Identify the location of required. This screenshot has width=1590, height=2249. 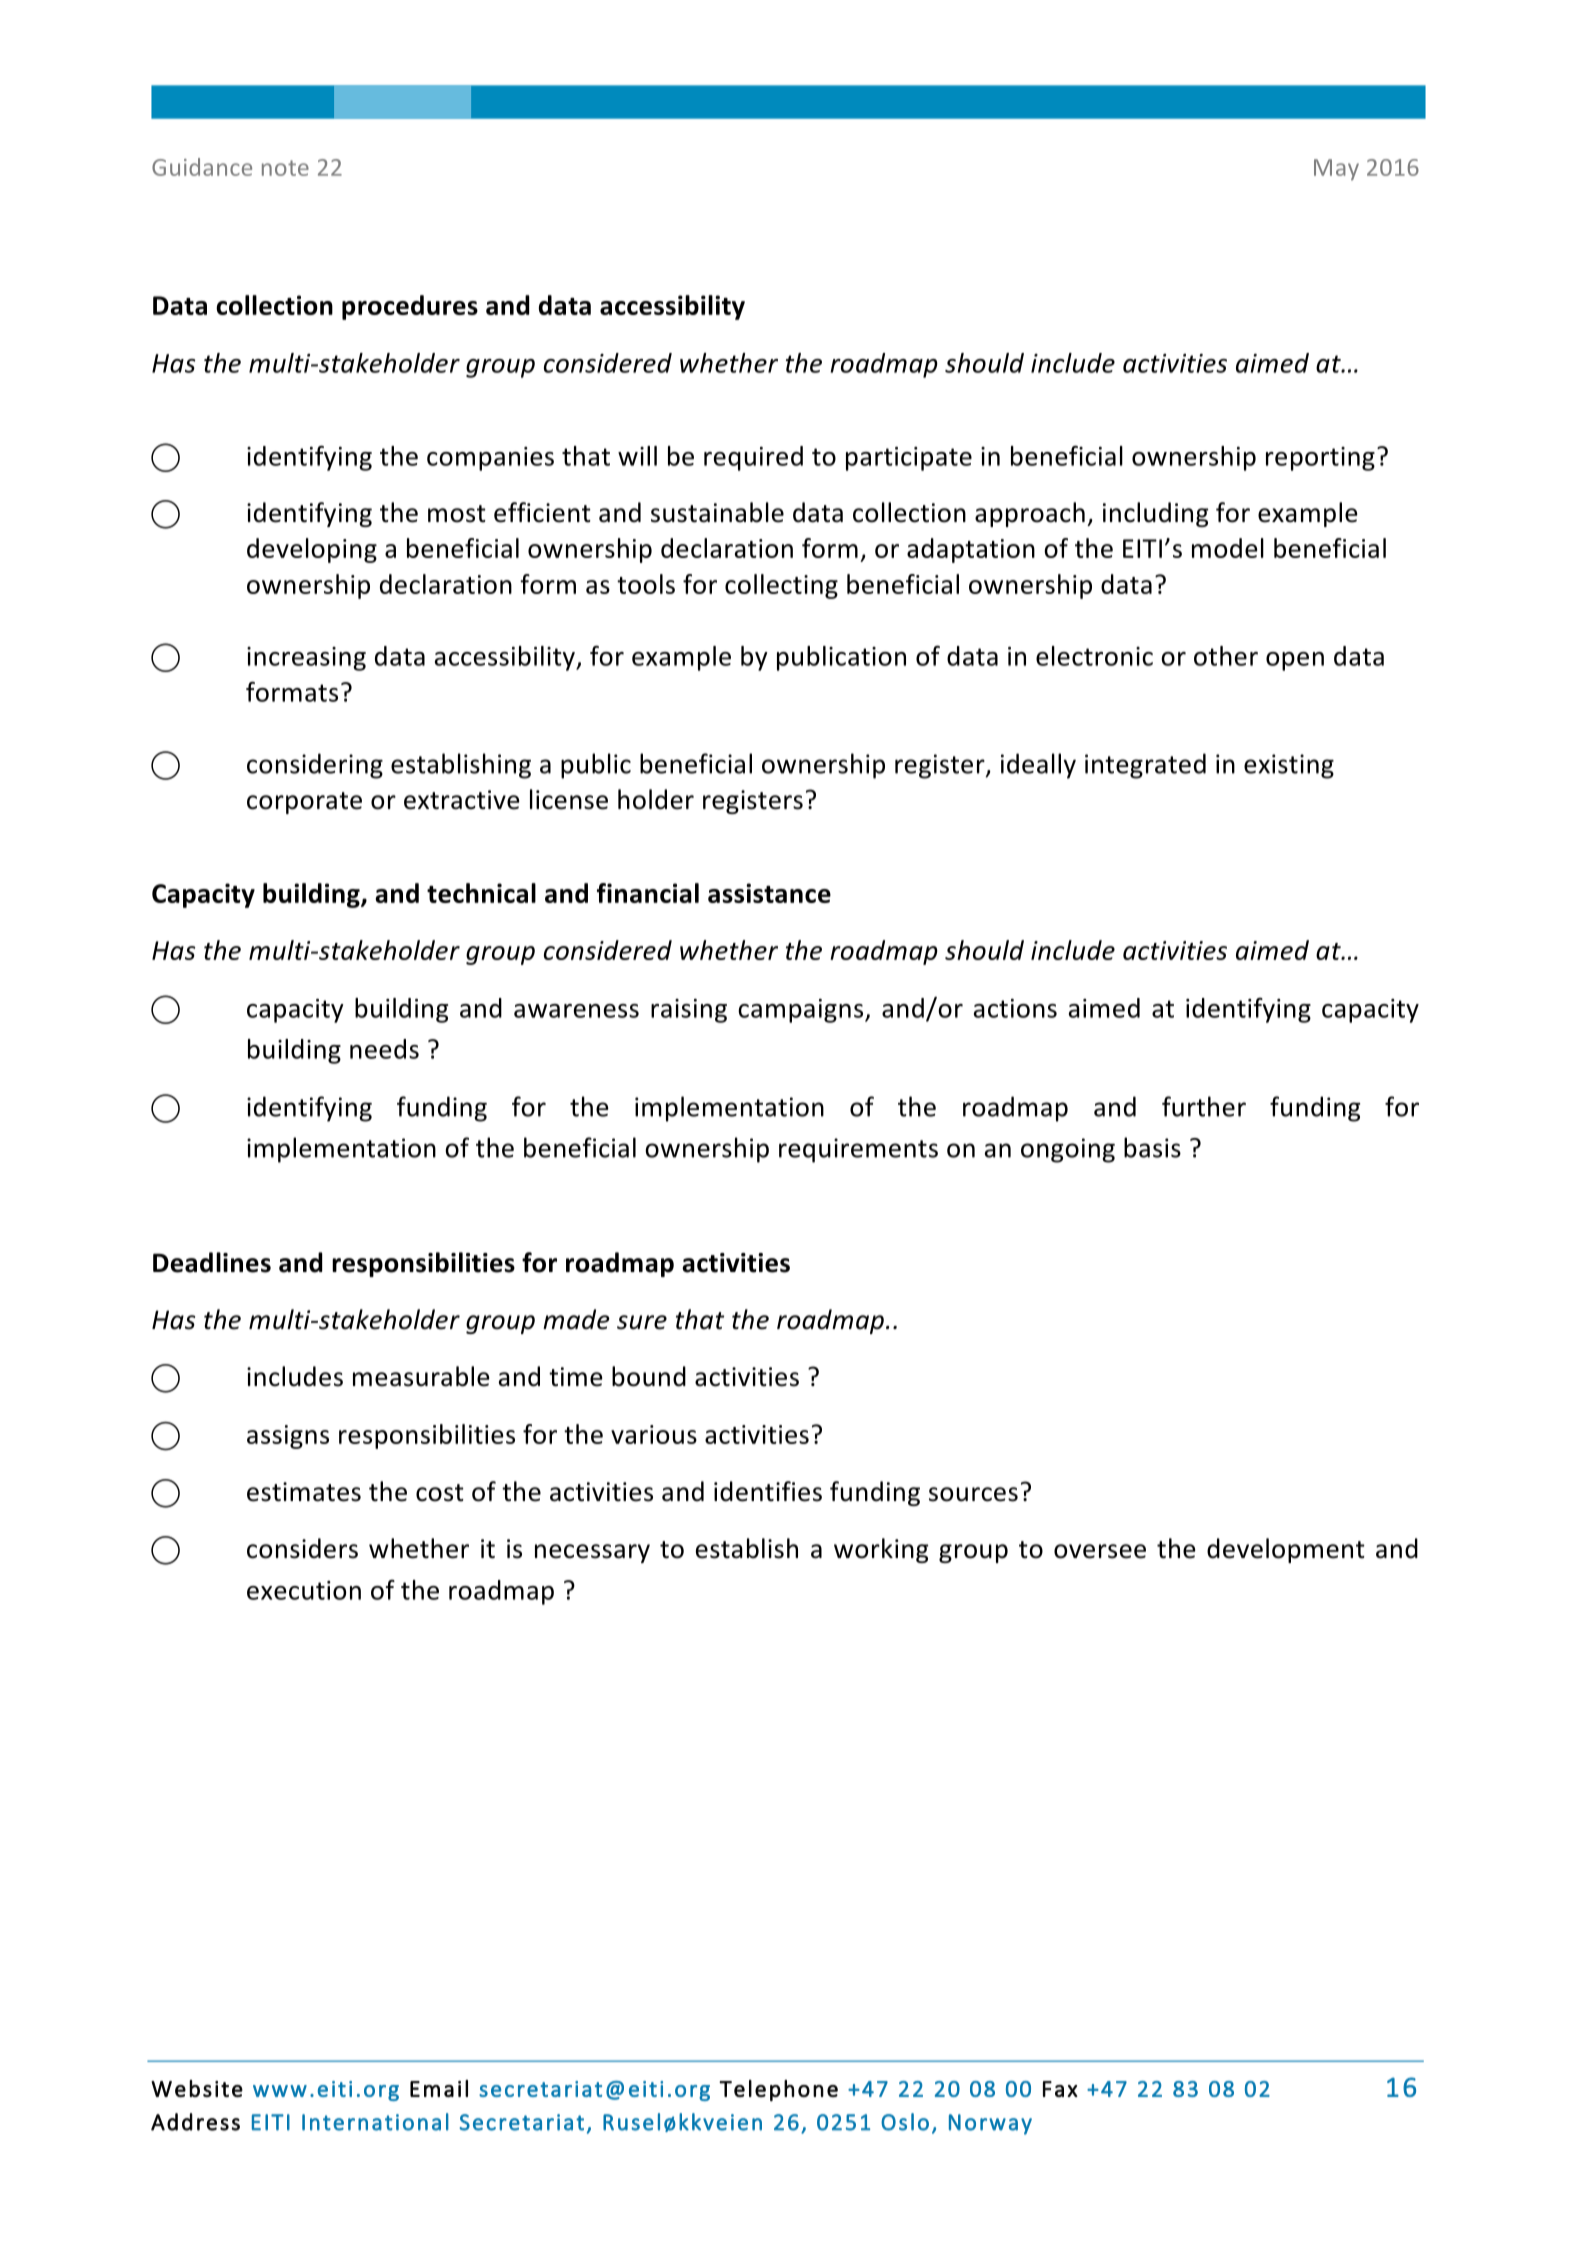
(753, 458).
